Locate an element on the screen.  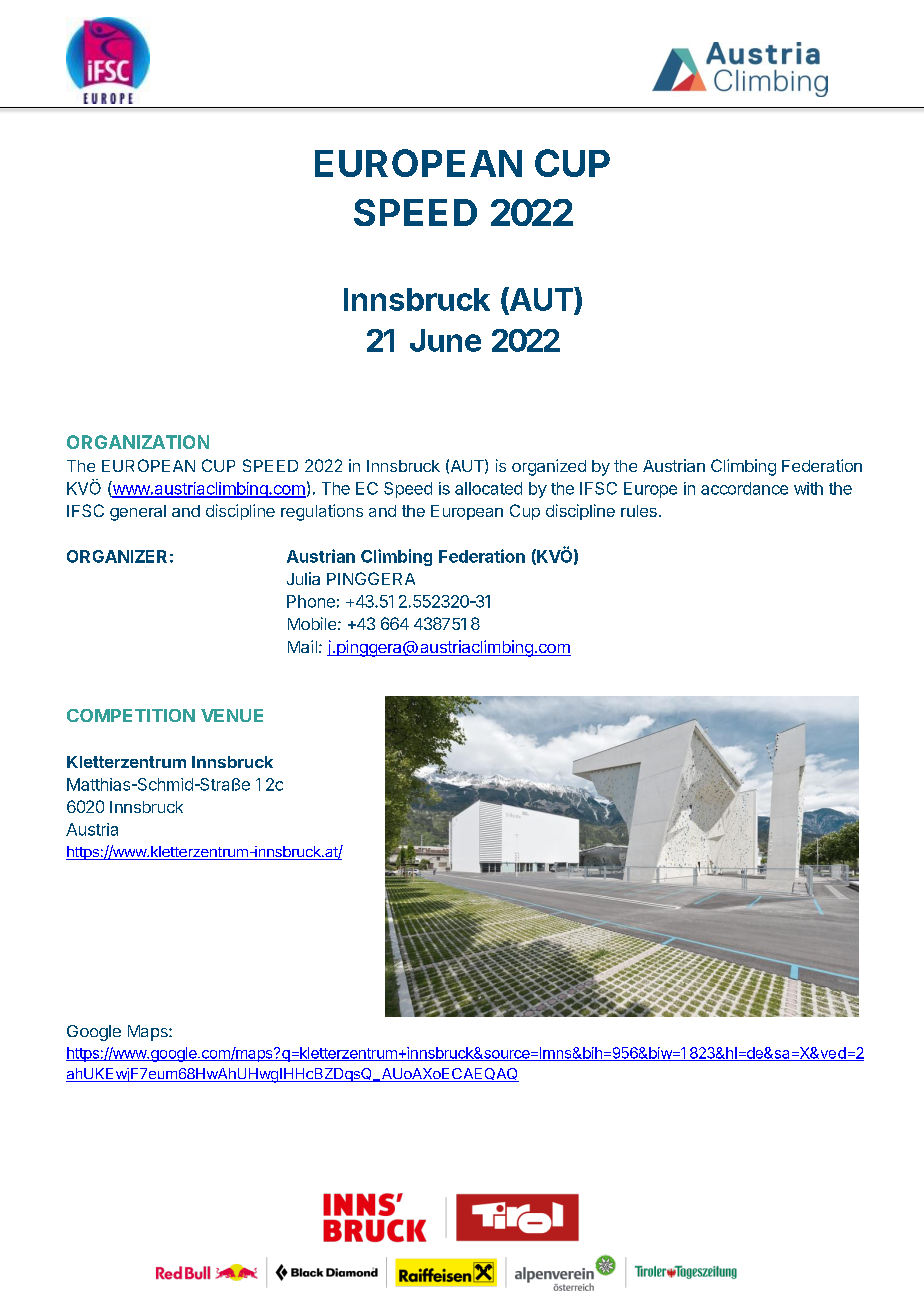
ORGANIZATION is located at coordinates (138, 442).
